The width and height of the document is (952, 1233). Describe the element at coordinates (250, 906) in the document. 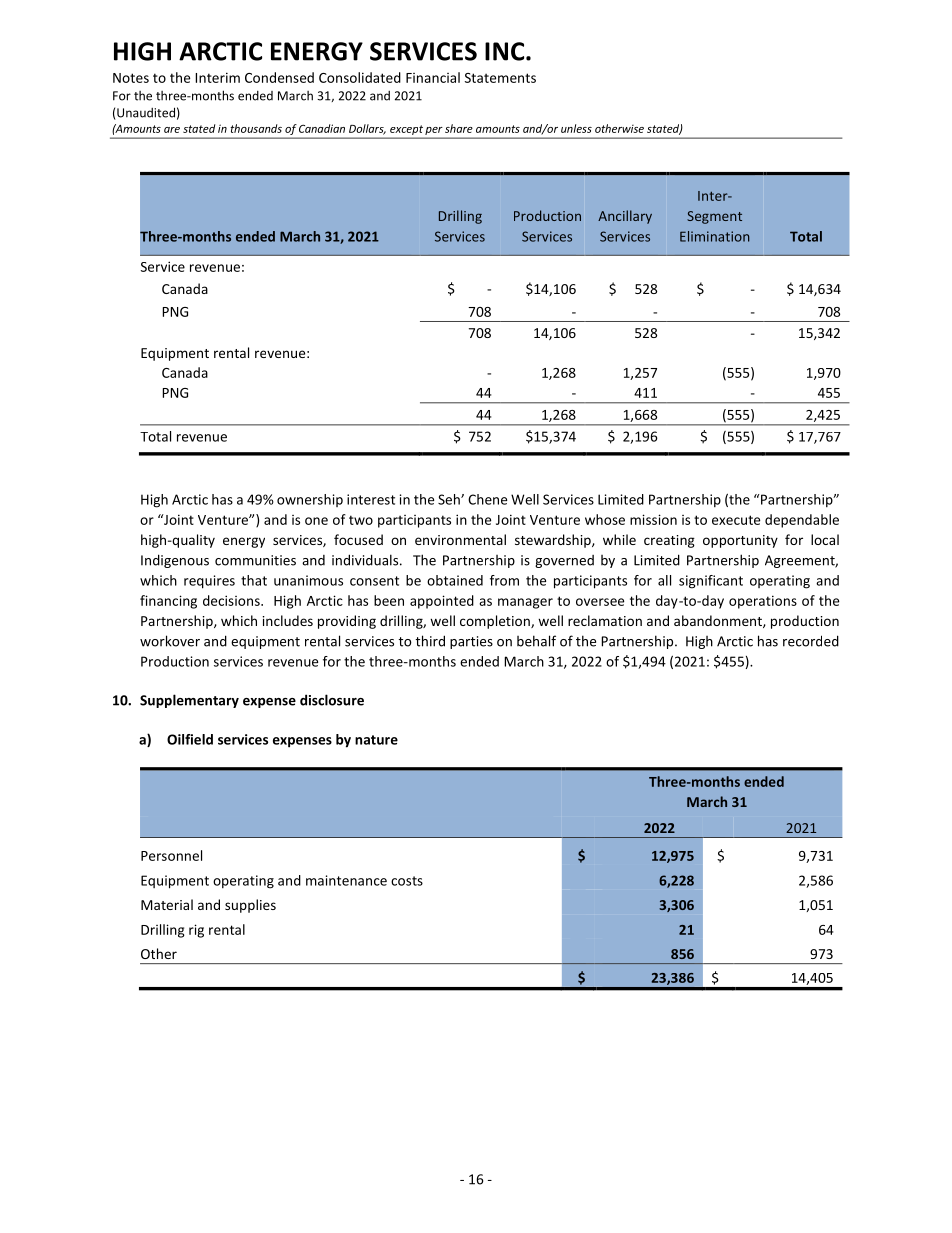

I see `supplies` at that location.
